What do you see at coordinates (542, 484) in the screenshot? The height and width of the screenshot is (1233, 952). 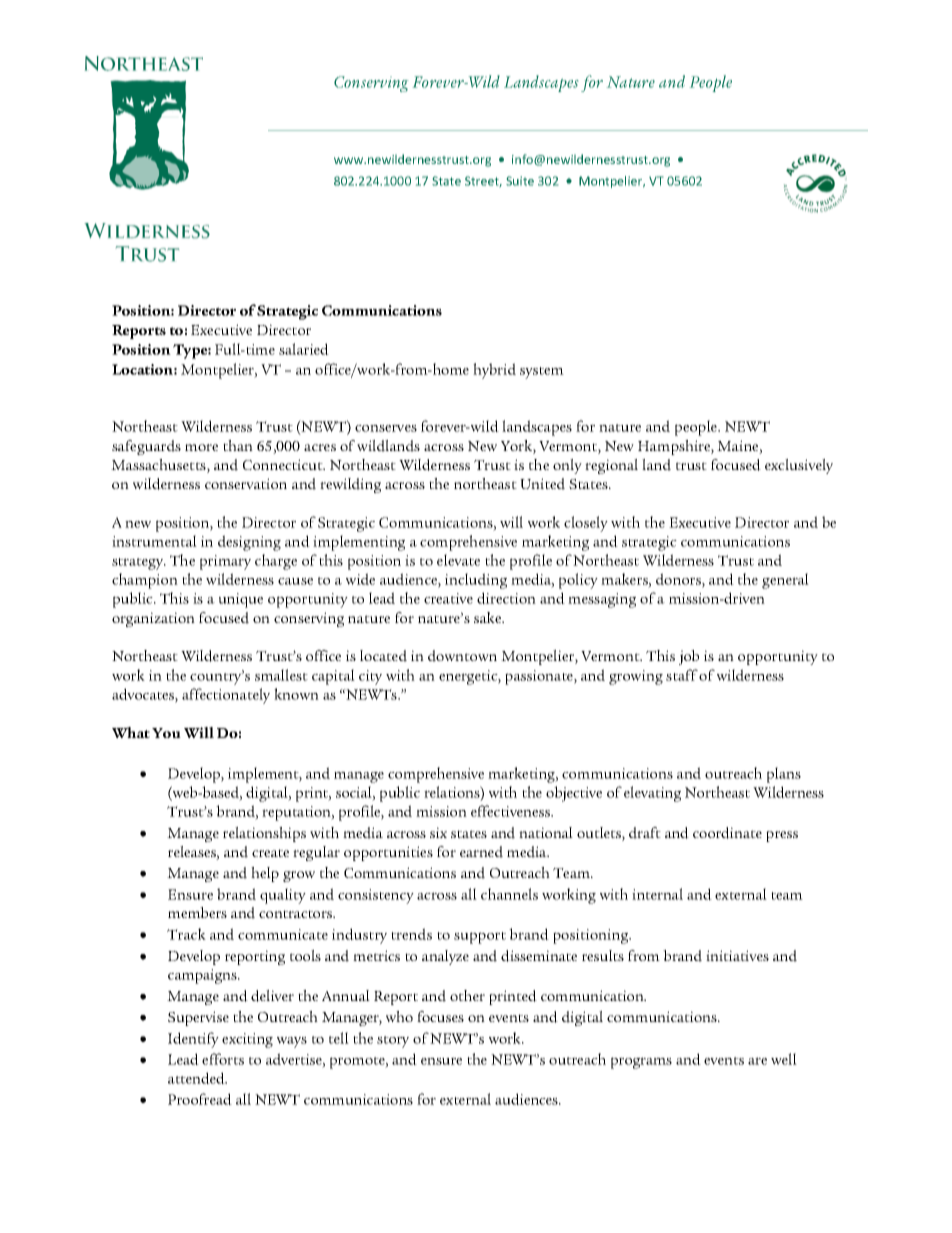 I see `United` at bounding box center [542, 484].
